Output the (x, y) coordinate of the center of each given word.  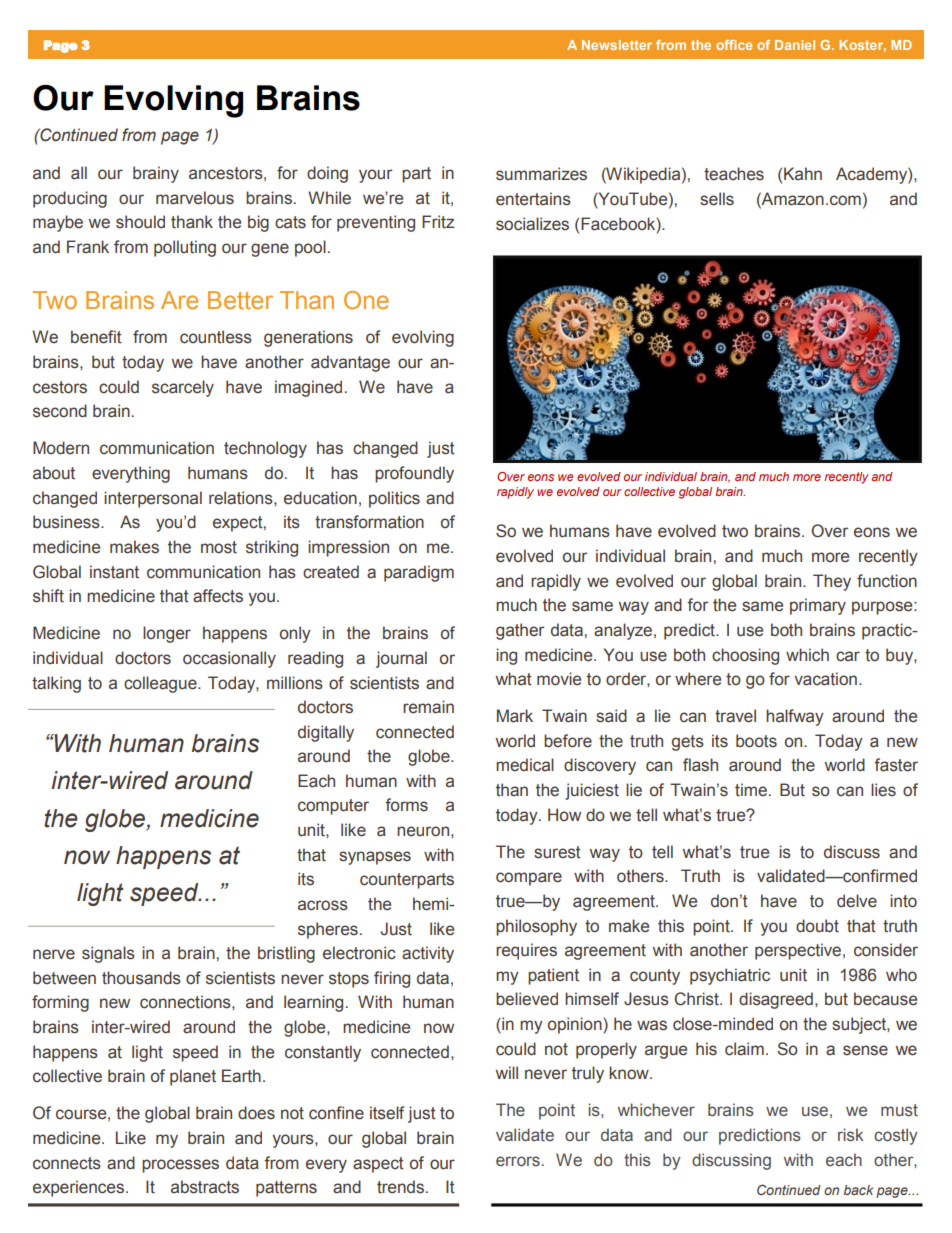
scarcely (183, 388)
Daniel (795, 45)
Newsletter (617, 45)
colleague (161, 684)
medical (525, 765)
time (751, 790)
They (832, 582)
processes (180, 1166)
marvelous (195, 198)
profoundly (414, 474)
